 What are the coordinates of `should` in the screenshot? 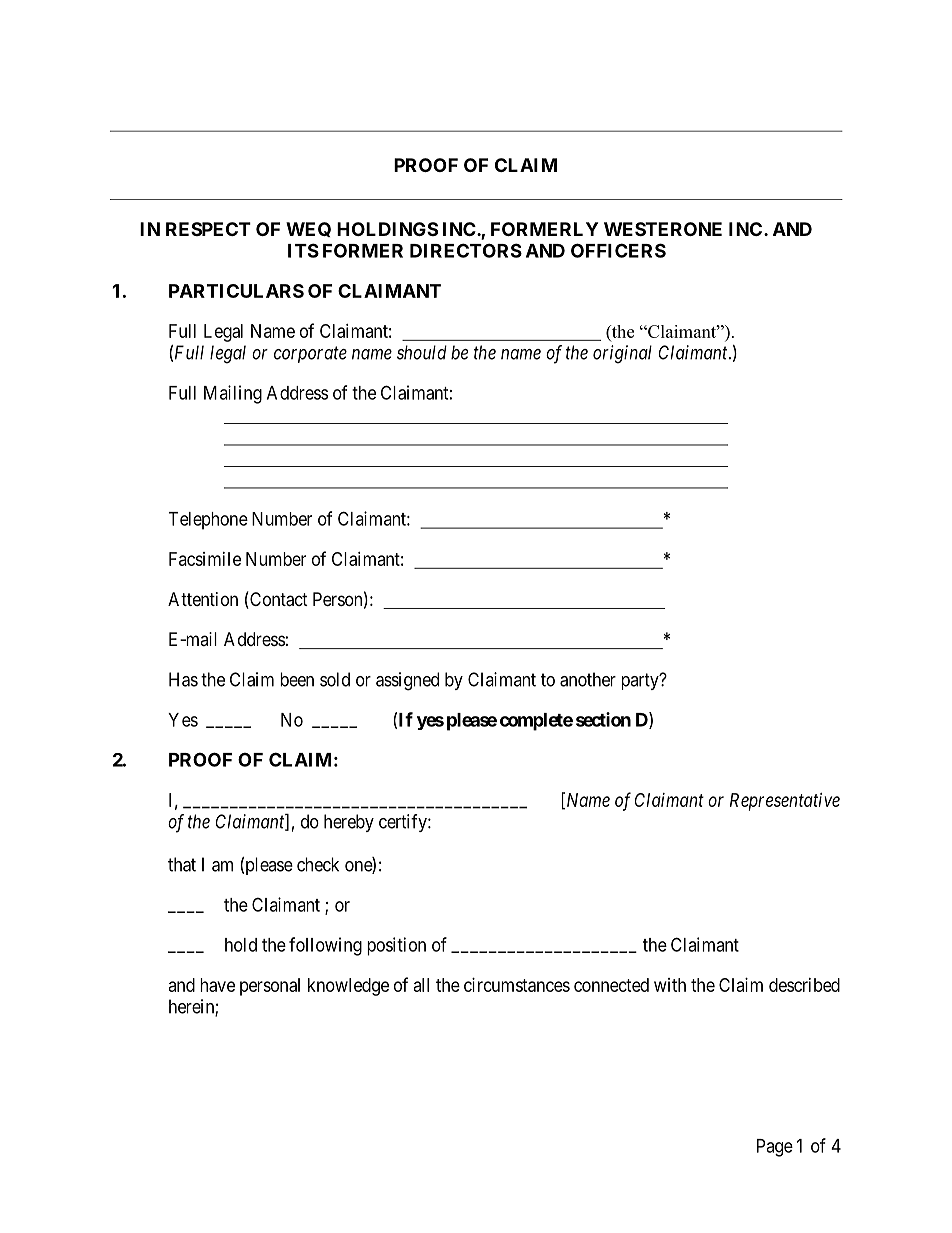 It's located at (422, 352).
